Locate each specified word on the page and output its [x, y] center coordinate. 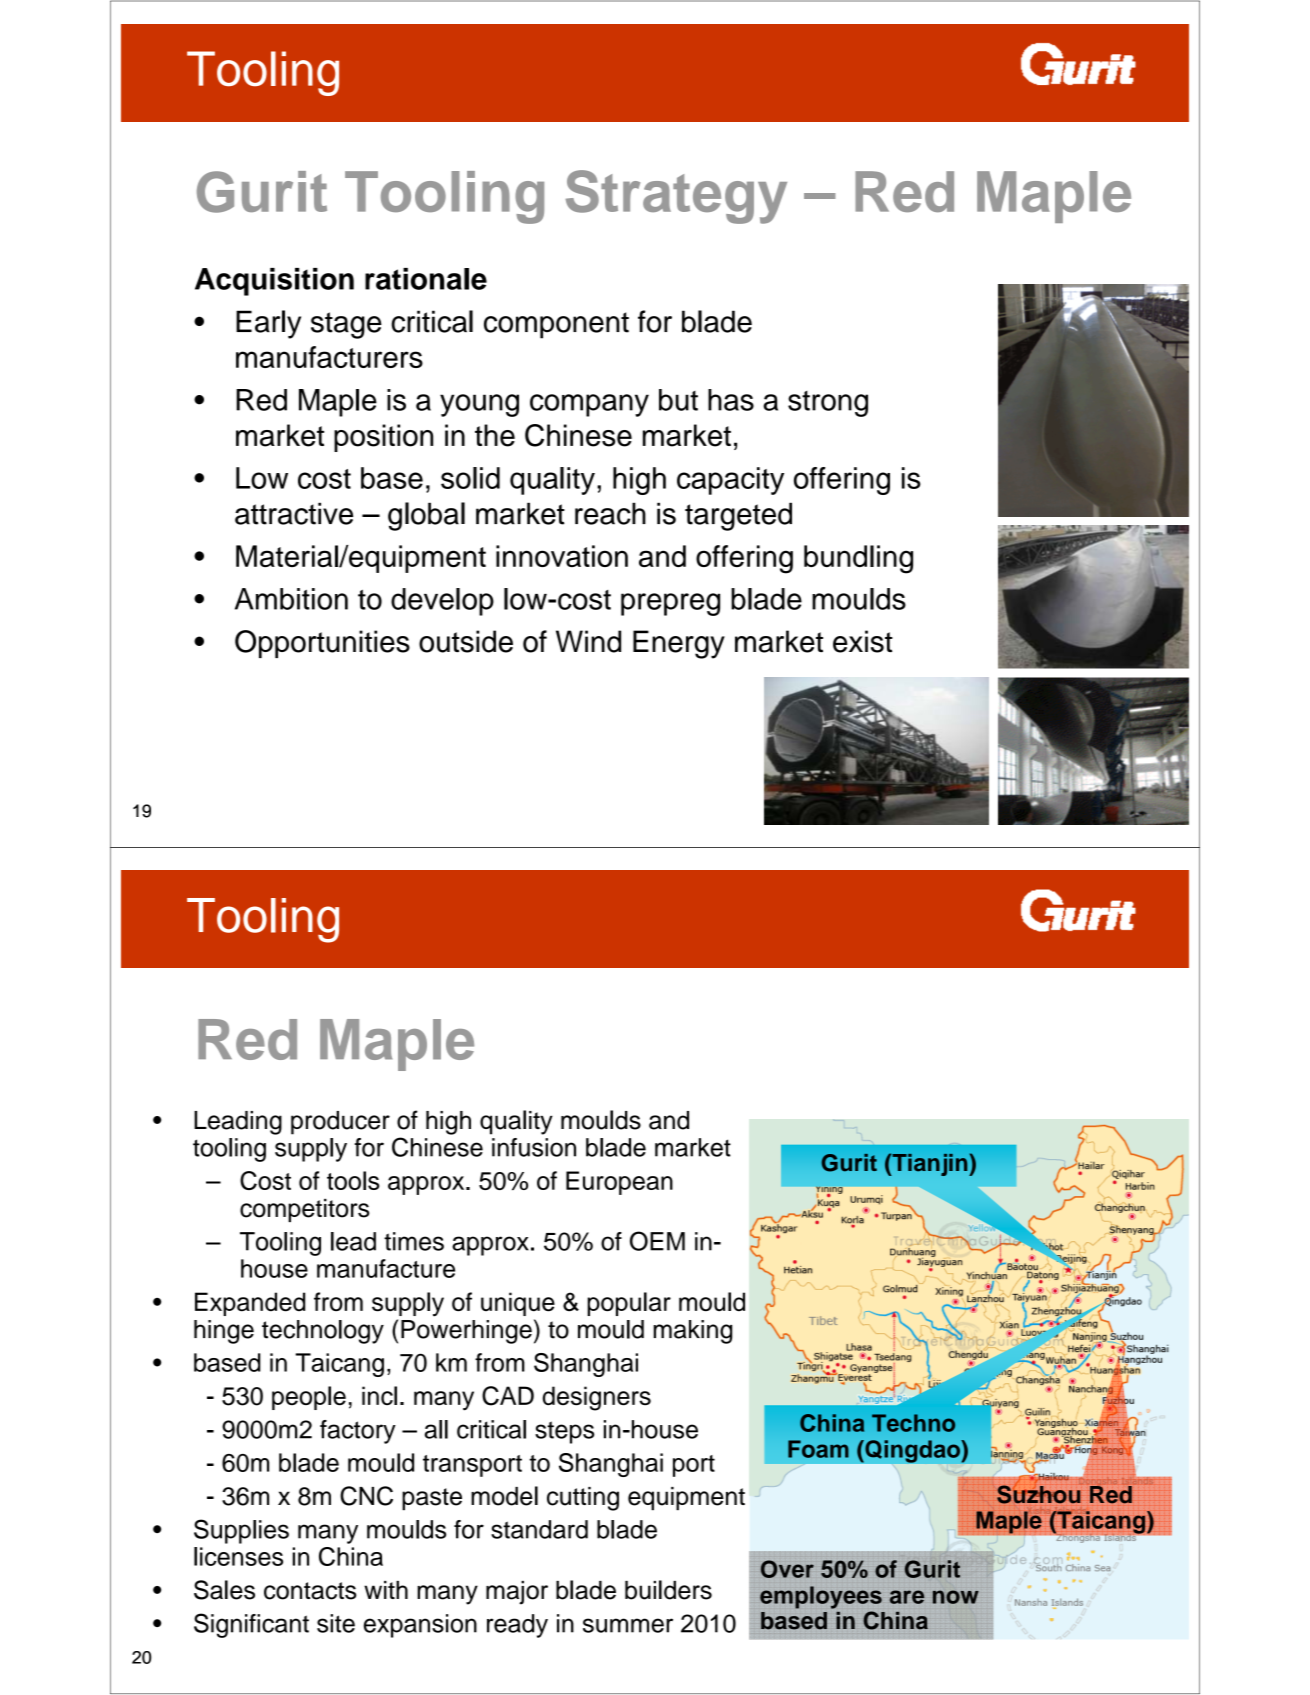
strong [828, 404]
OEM [657, 1241]
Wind [588, 641]
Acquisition [274, 282]
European [619, 1183]
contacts [310, 1591]
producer [340, 1123]
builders [668, 1590]
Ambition [291, 599]
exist [863, 641]
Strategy [676, 197]
